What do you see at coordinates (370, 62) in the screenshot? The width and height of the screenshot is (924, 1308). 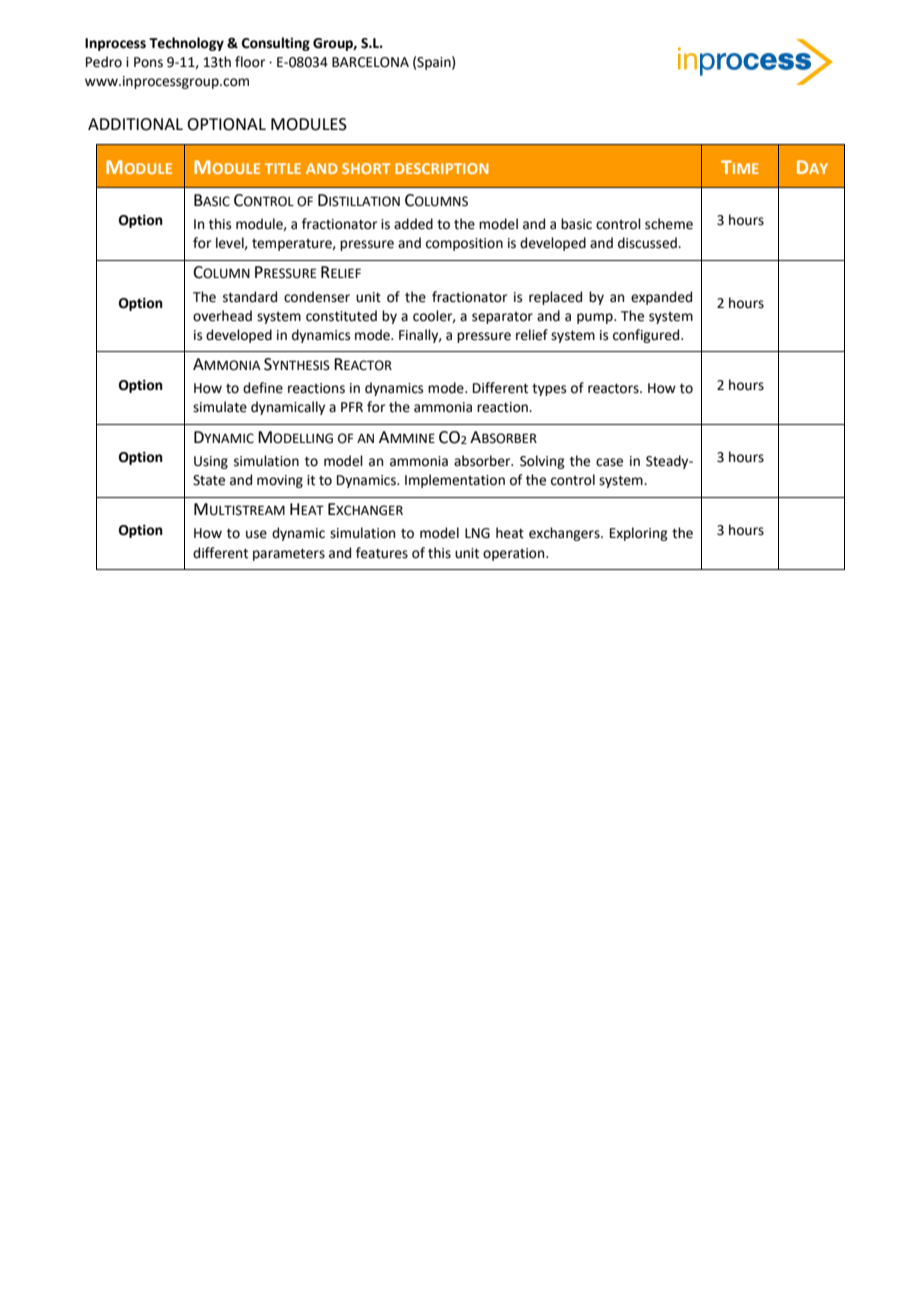 I see `BARCELONA` at bounding box center [370, 62].
